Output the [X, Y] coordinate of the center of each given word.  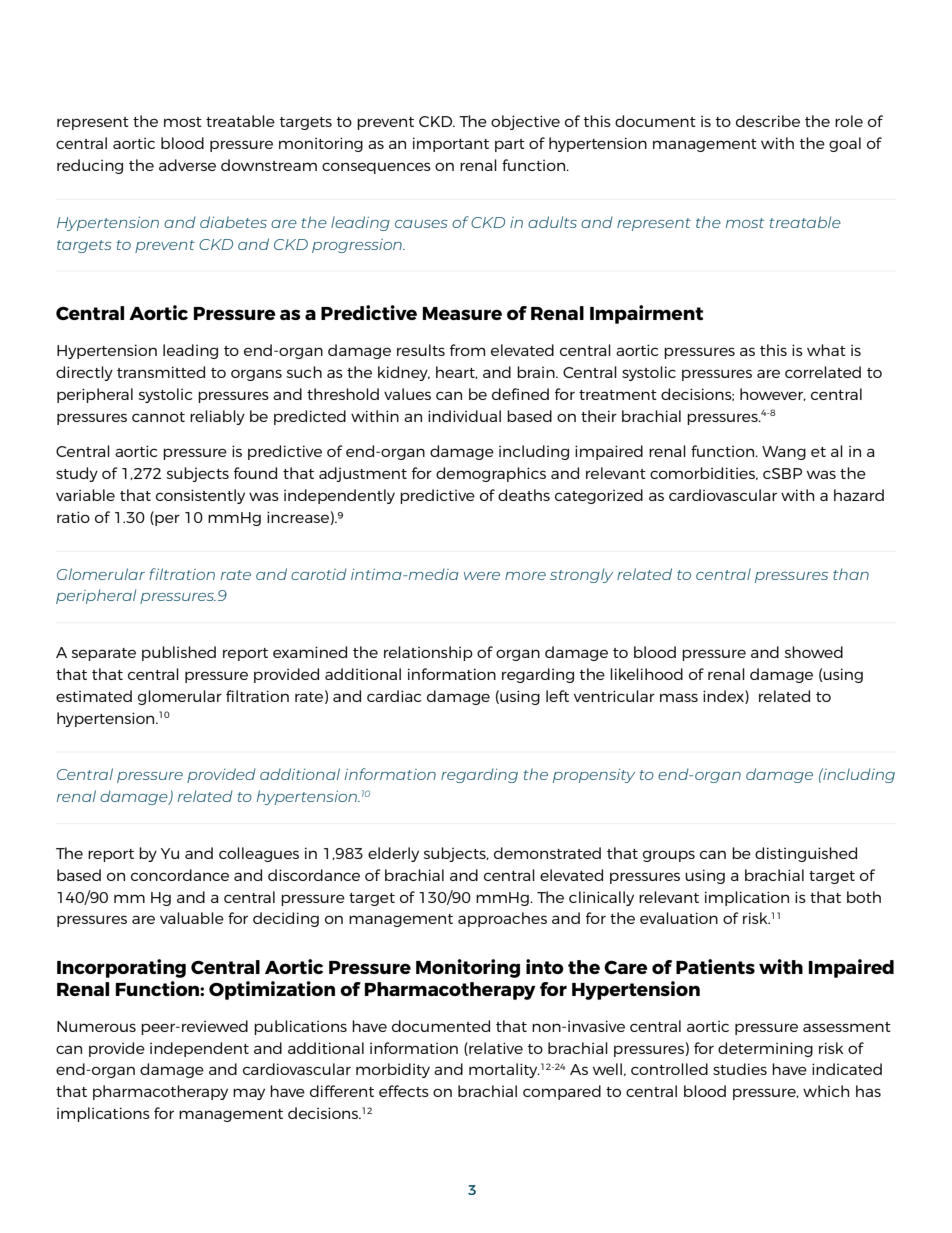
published [179, 653]
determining [765, 1049]
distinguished [806, 854]
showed [814, 652]
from [467, 350]
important [451, 144]
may [249, 1094]
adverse [187, 165]
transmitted [161, 372]
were [482, 576]
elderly [393, 854]
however [773, 394]
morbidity [393, 1070]
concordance [180, 875]
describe [768, 121]
